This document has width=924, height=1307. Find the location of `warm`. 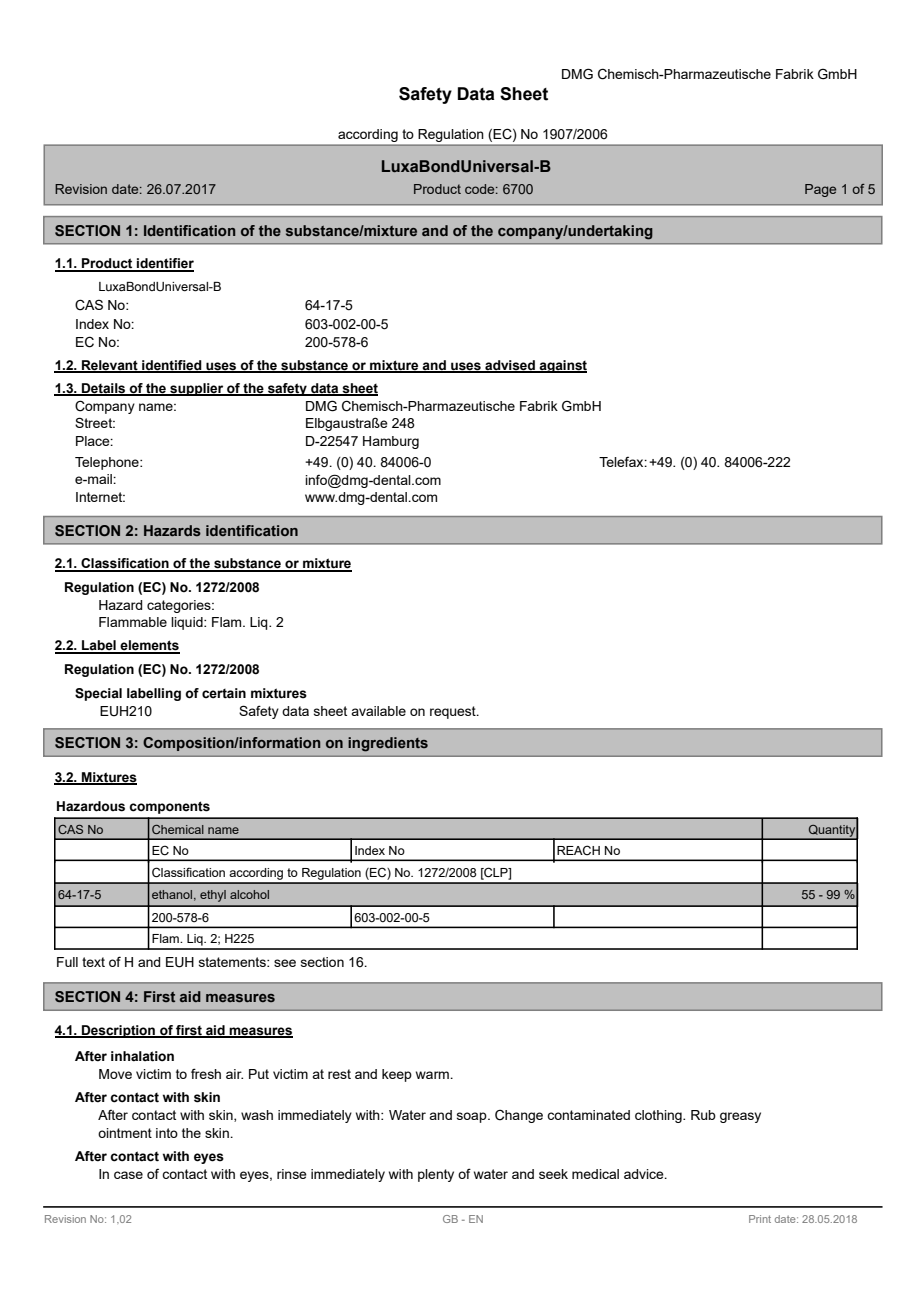

warm is located at coordinates (433, 1075).
